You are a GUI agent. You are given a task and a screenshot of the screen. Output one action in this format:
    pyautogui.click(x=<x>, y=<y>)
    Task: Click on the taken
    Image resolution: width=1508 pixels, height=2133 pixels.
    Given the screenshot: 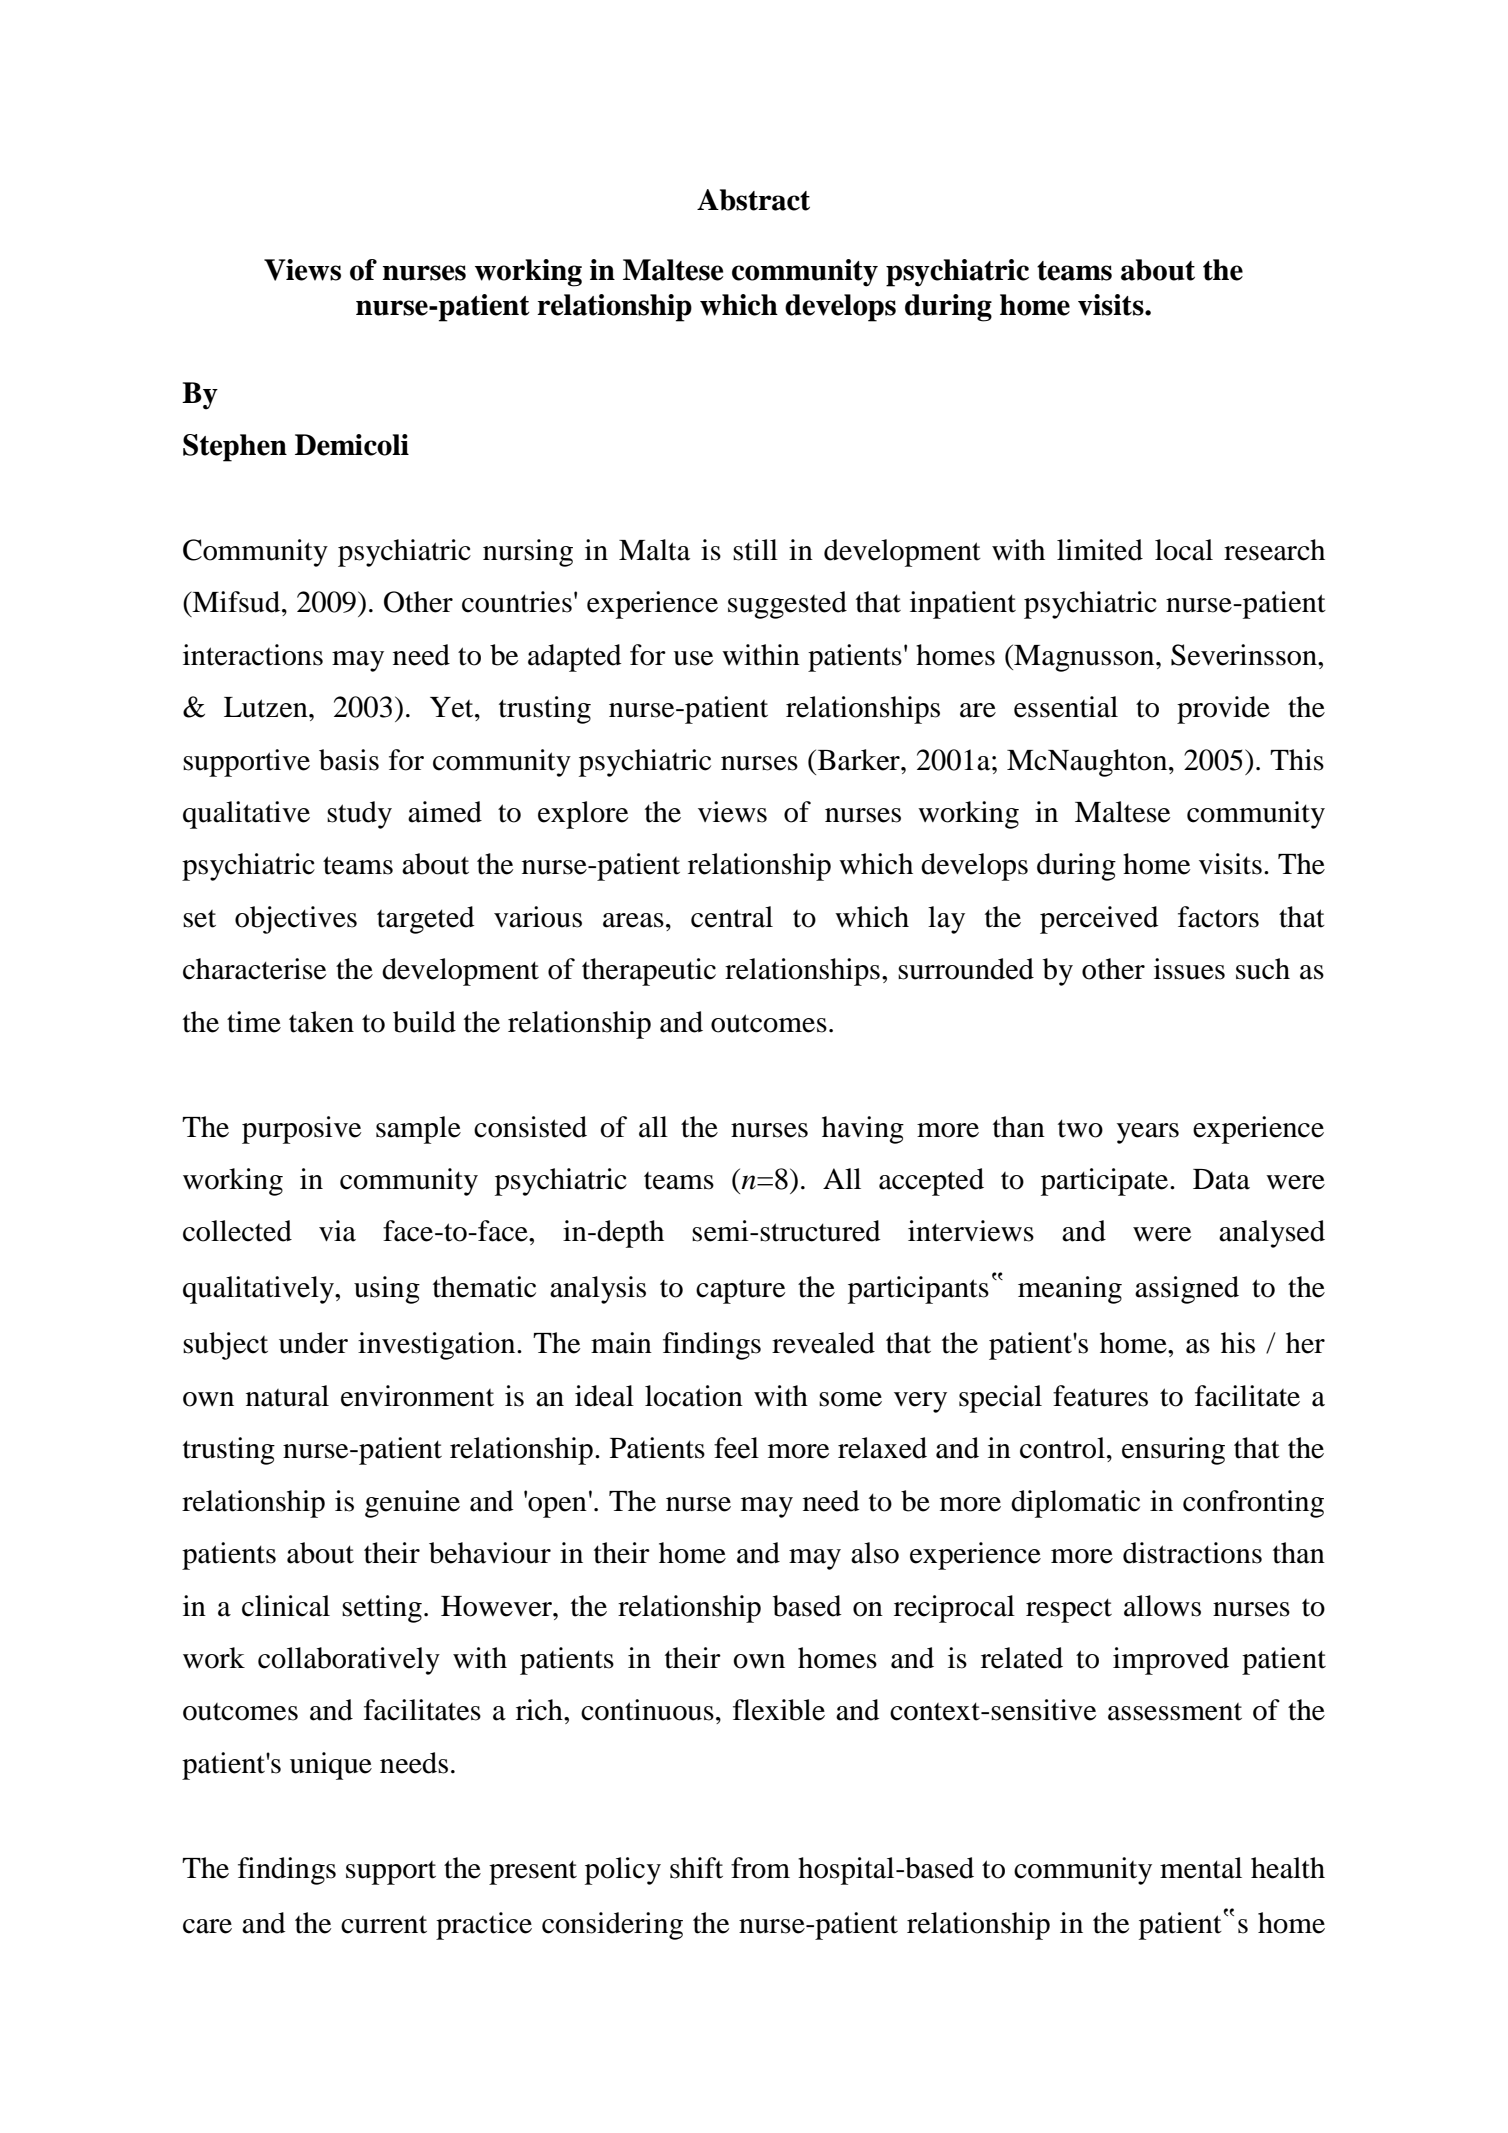 What is the action you would take?
    pyautogui.click(x=321, y=1022)
